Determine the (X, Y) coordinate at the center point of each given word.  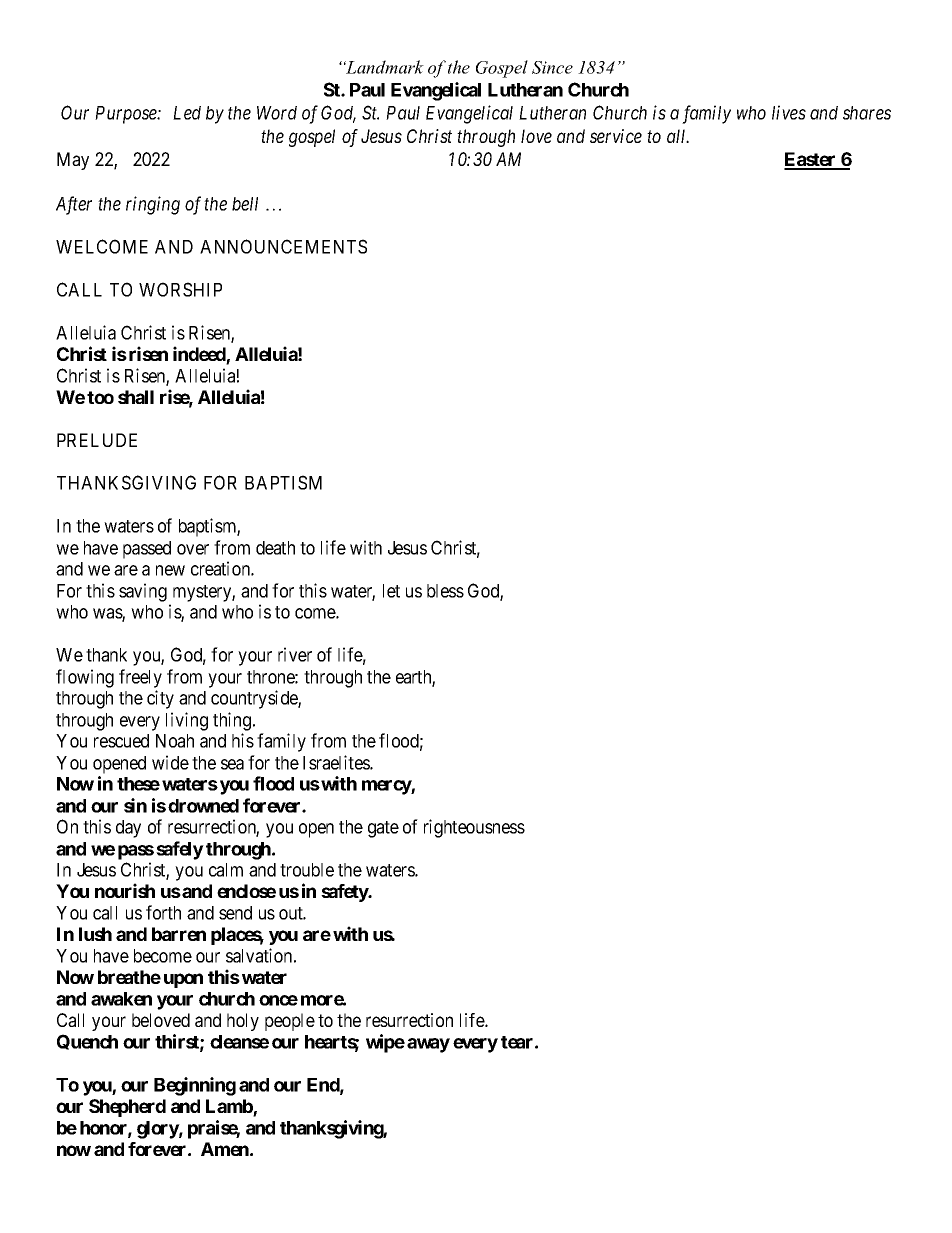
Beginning (195, 1086)
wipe (385, 1043)
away (428, 1045)
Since (552, 67)
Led (187, 113)
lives (789, 112)
